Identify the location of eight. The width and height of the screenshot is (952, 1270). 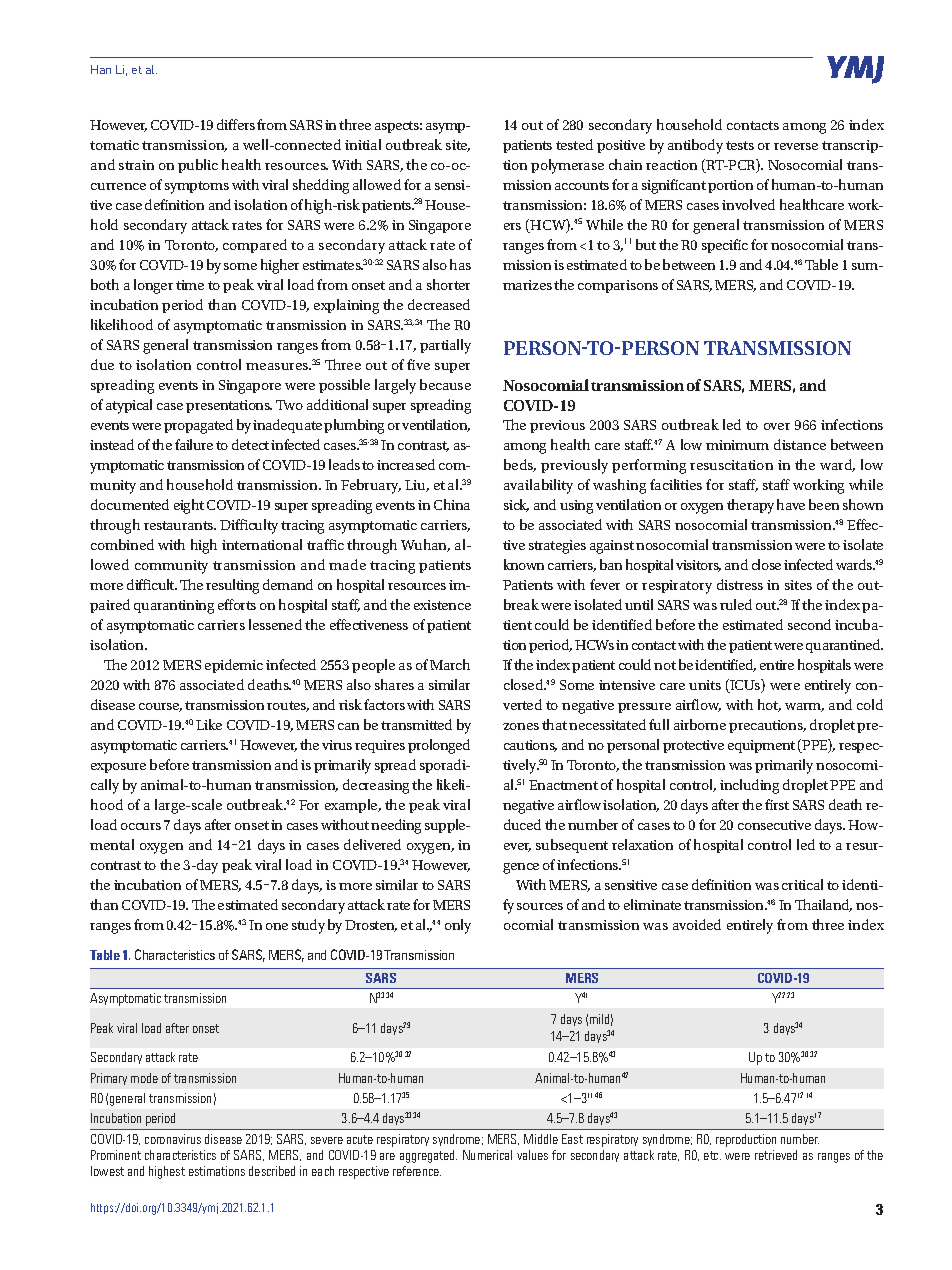
(189, 506).
